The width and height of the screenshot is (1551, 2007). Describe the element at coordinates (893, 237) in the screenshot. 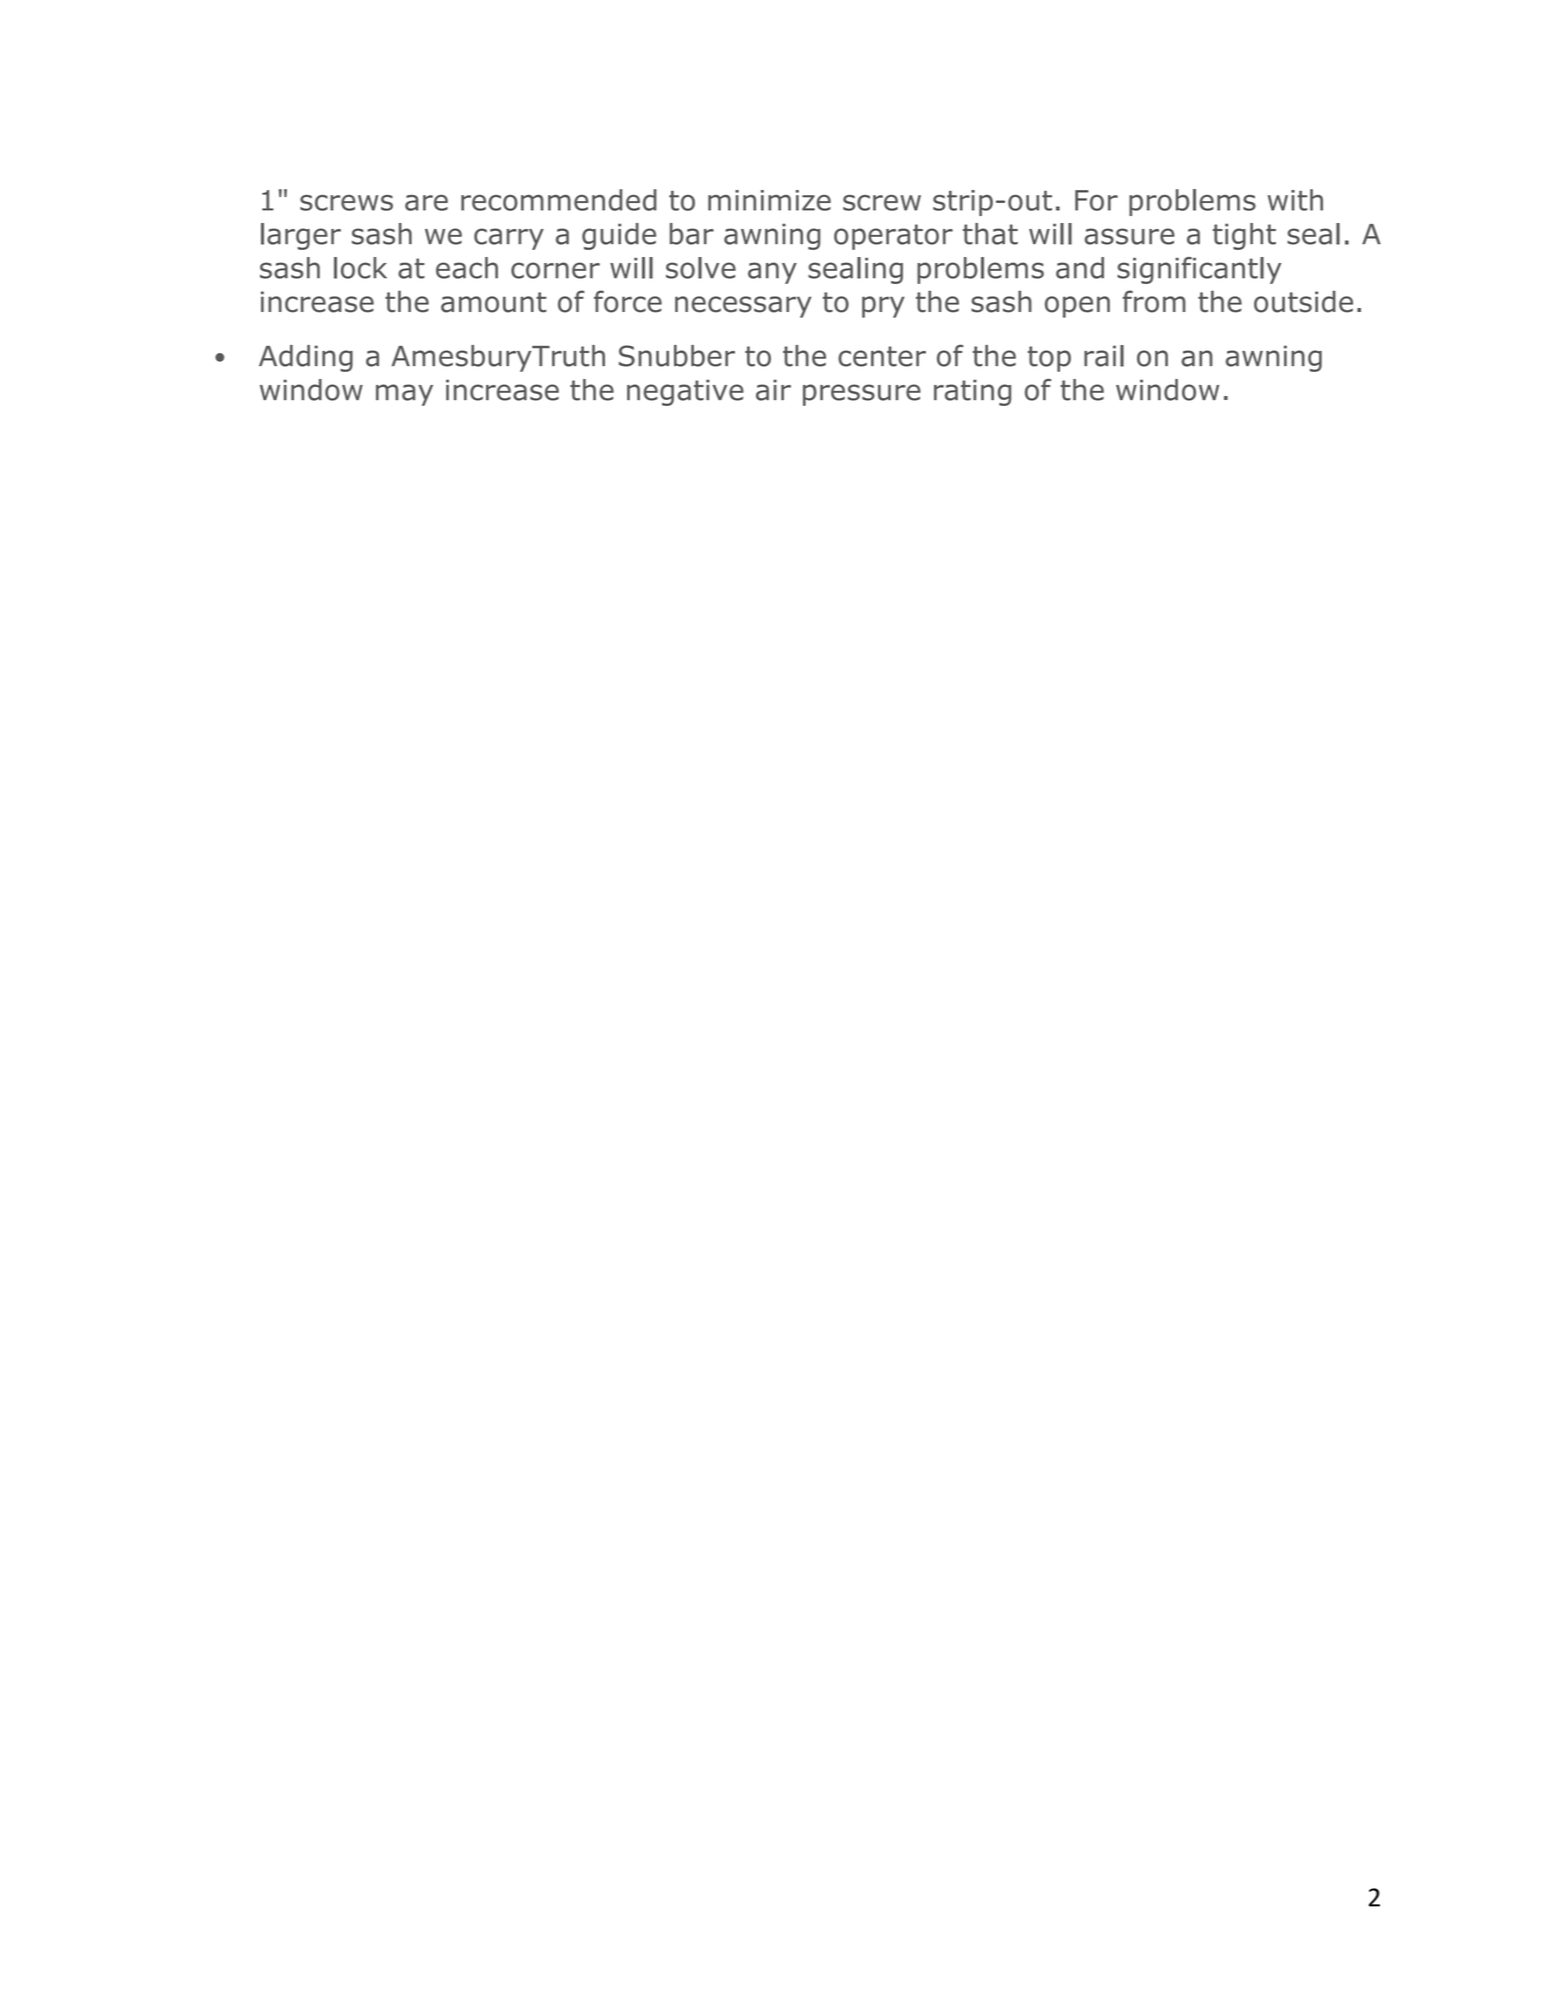

I see `operator` at that location.
